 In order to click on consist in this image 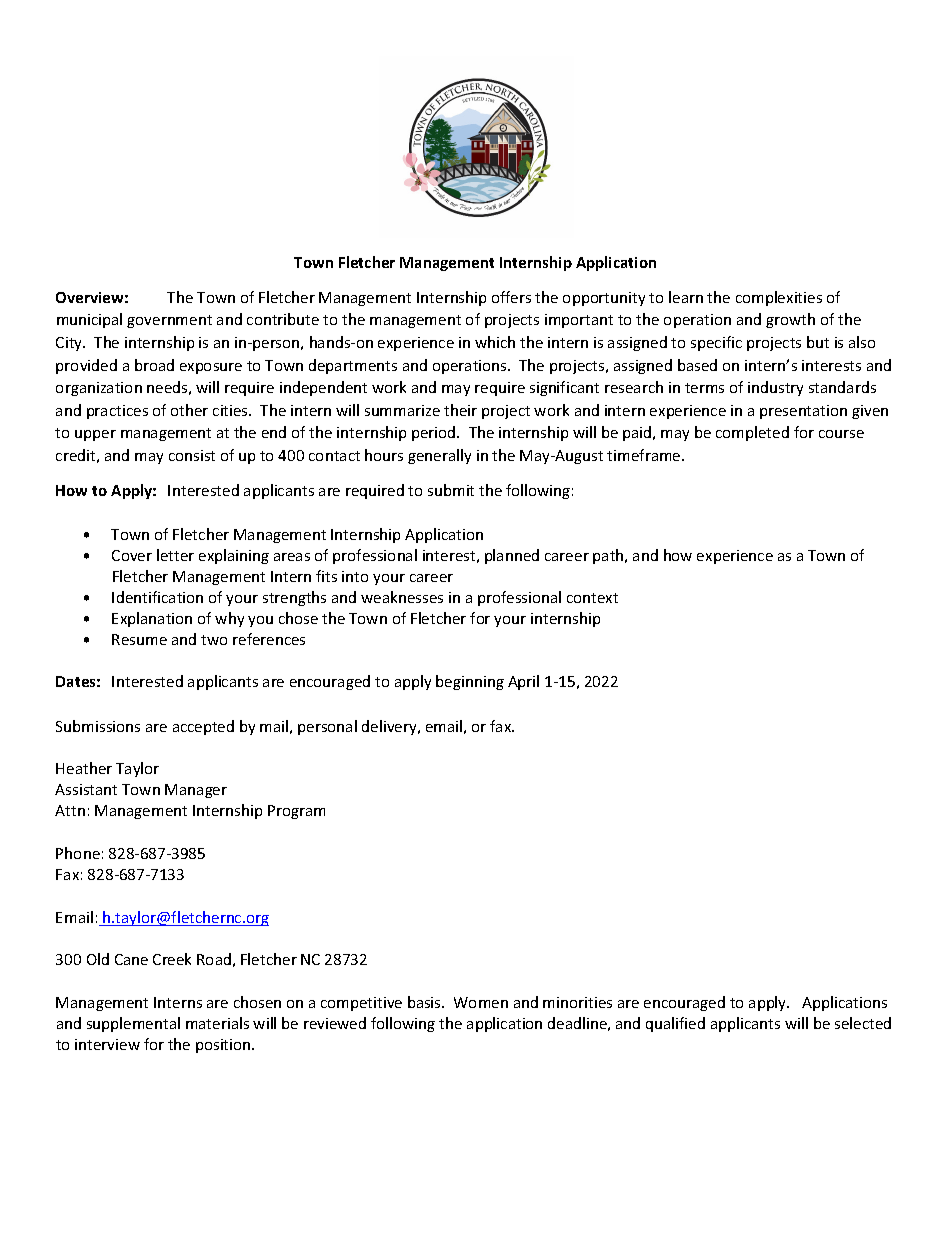, I will do `click(192, 455)`.
